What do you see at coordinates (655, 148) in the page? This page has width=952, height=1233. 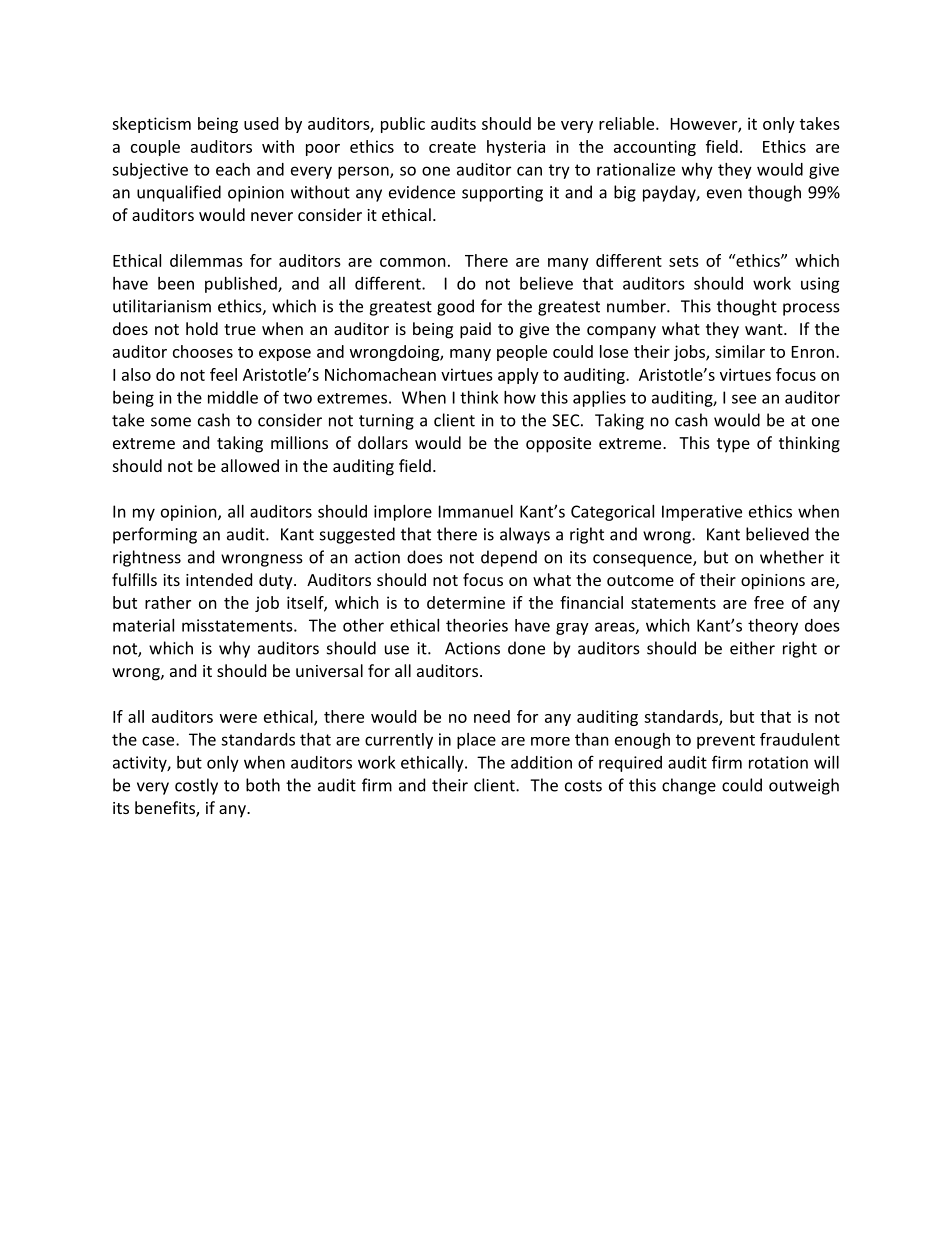 I see `accounting` at bounding box center [655, 148].
